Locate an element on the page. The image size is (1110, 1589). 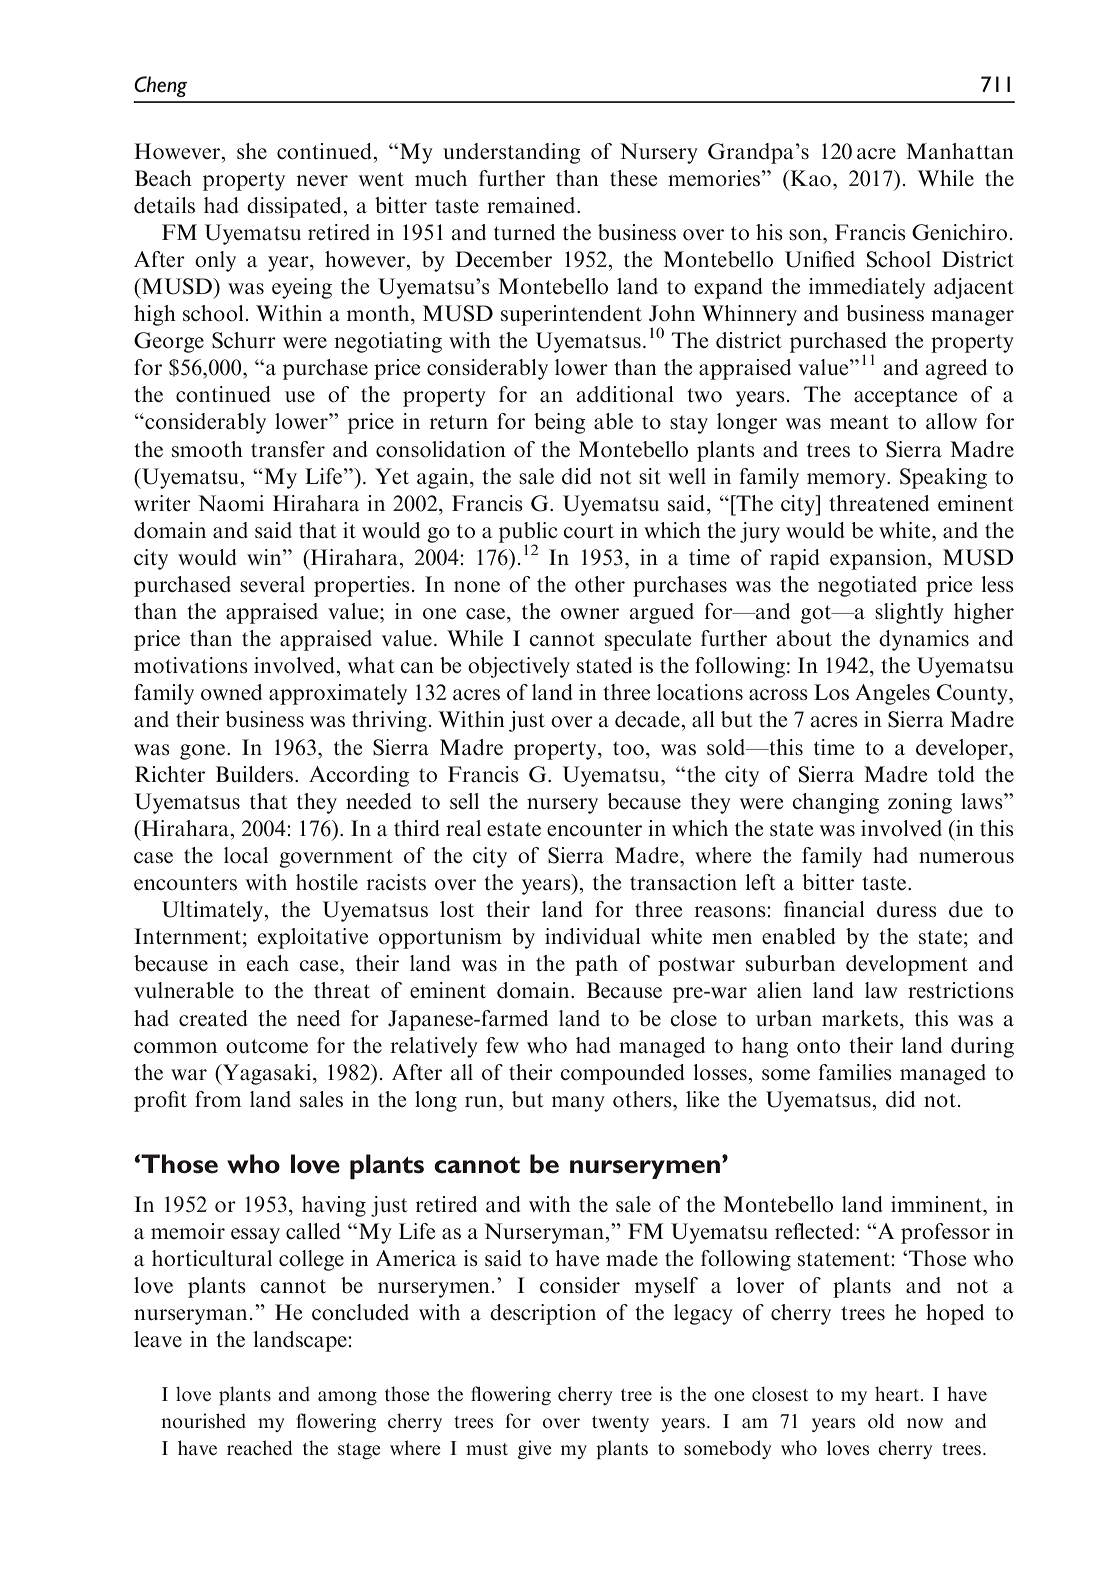
understanding is located at coordinates (511, 153).
